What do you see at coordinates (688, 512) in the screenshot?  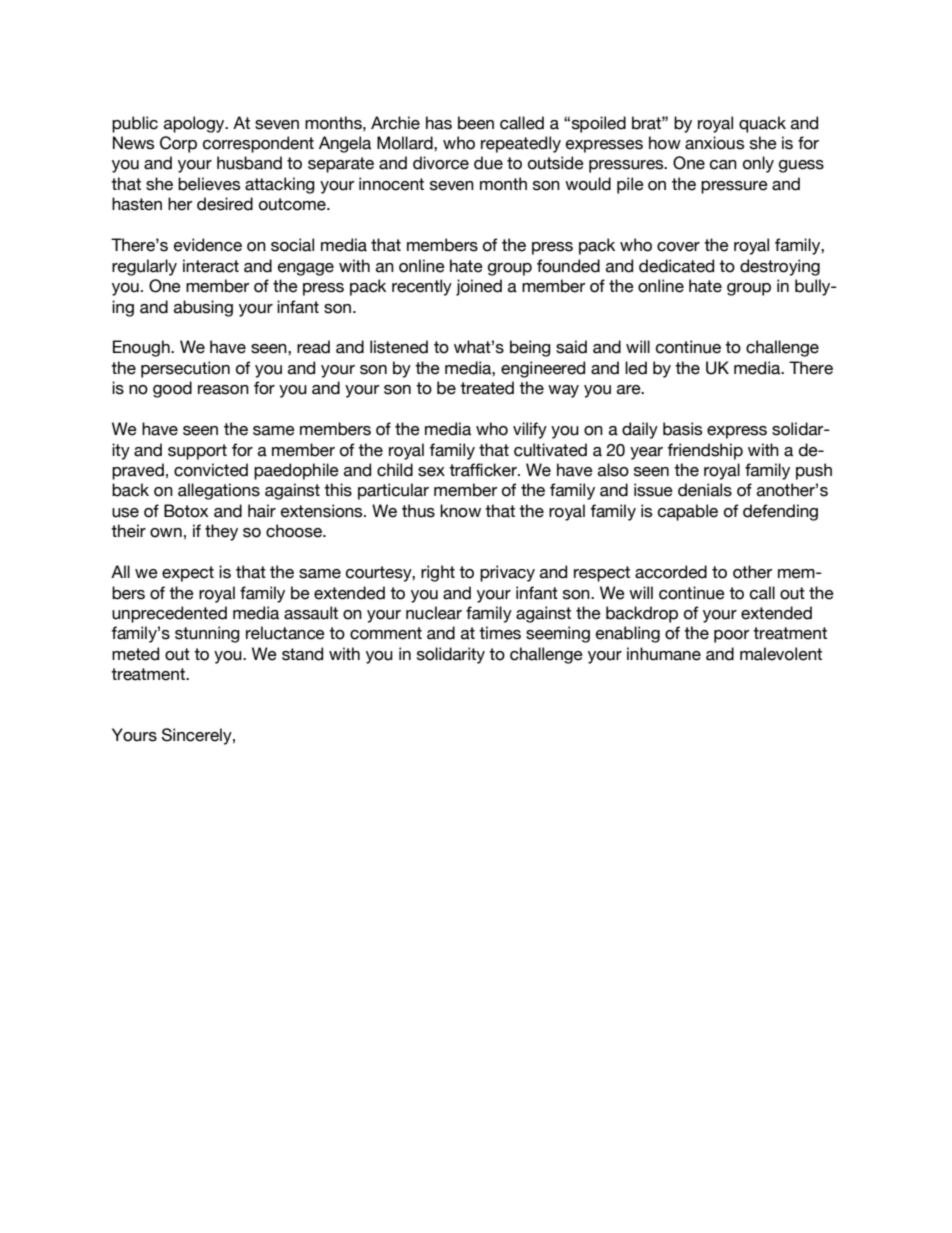 I see `capable` at bounding box center [688, 512].
